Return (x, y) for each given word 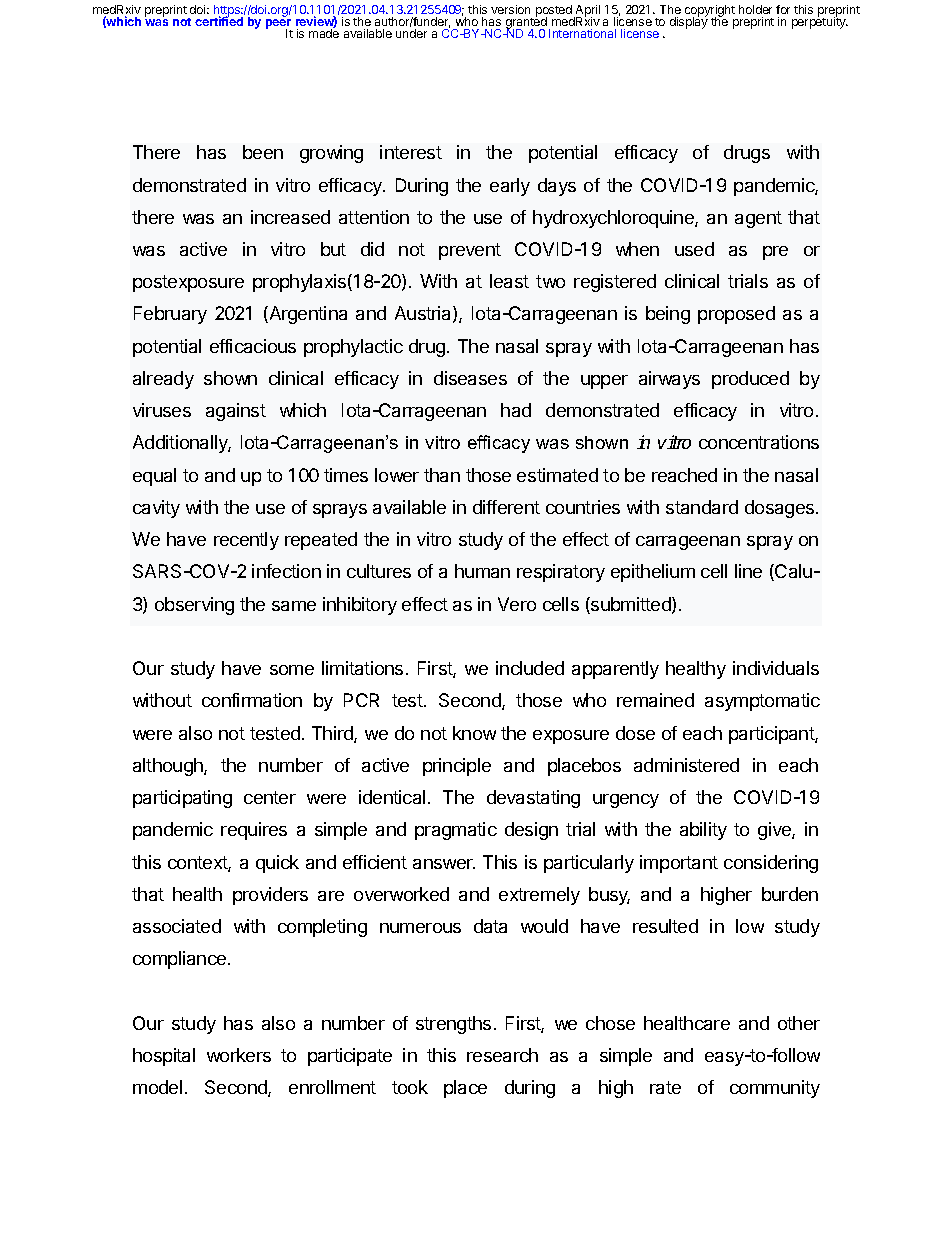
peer (279, 25)
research (502, 1055)
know (474, 733)
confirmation (252, 700)
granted (526, 23)
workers (239, 1055)
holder (755, 9)
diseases (470, 378)
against (236, 412)
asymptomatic (762, 702)
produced (750, 380)
